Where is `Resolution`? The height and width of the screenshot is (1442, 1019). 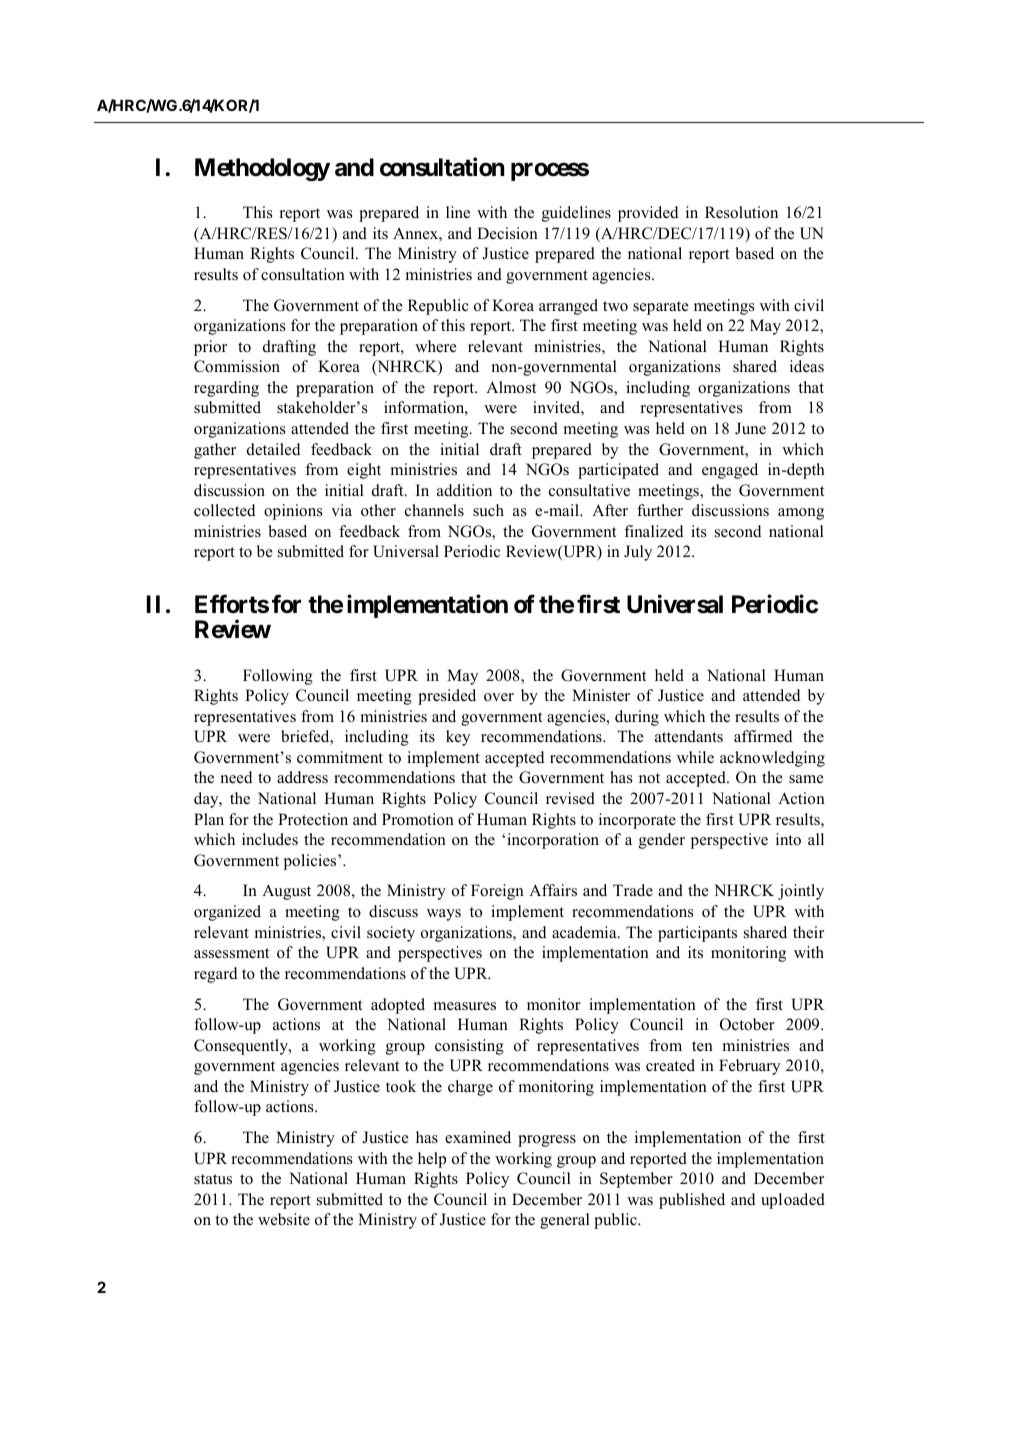
Resolution is located at coordinates (741, 212).
